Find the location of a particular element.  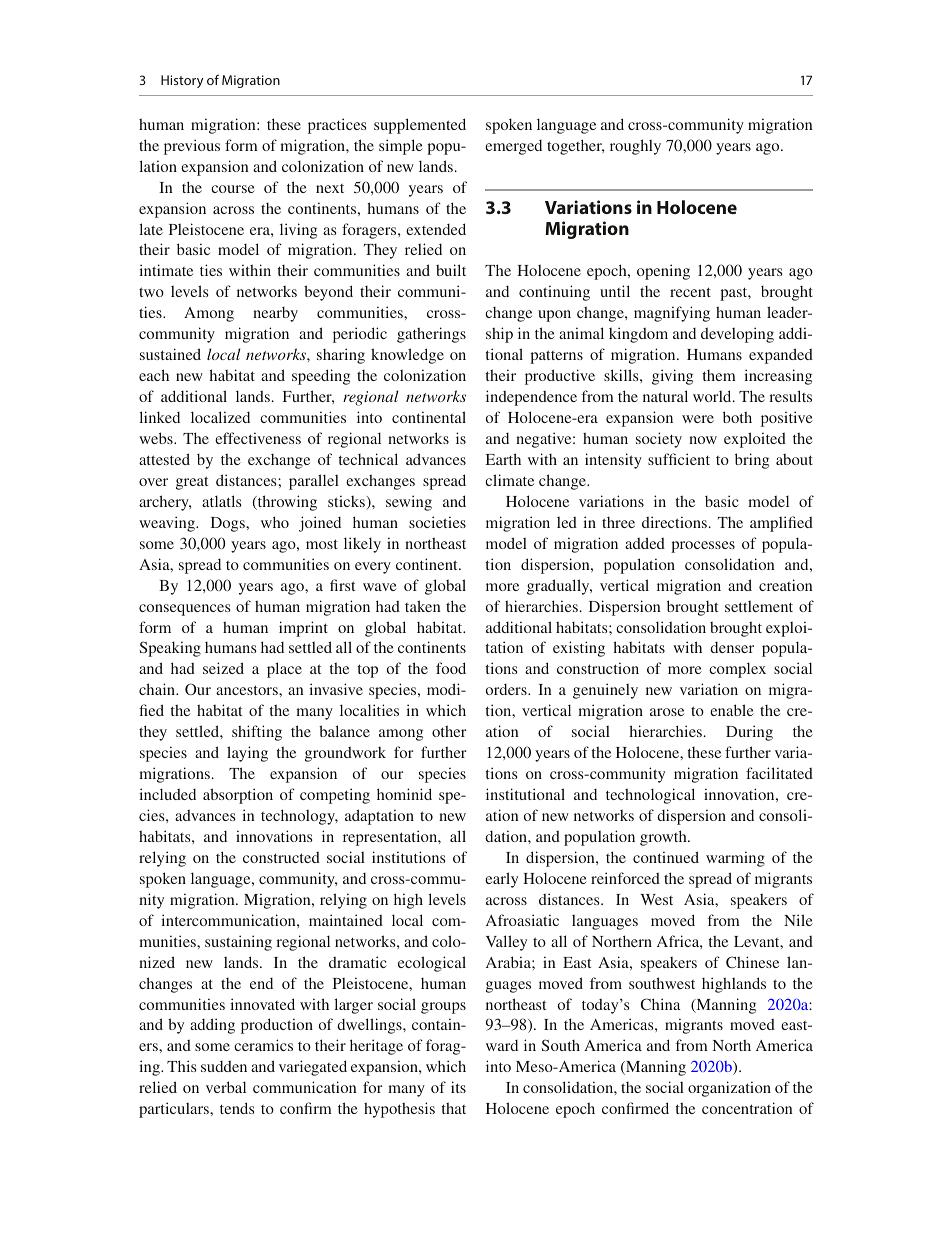

Earth is located at coordinates (503, 459).
